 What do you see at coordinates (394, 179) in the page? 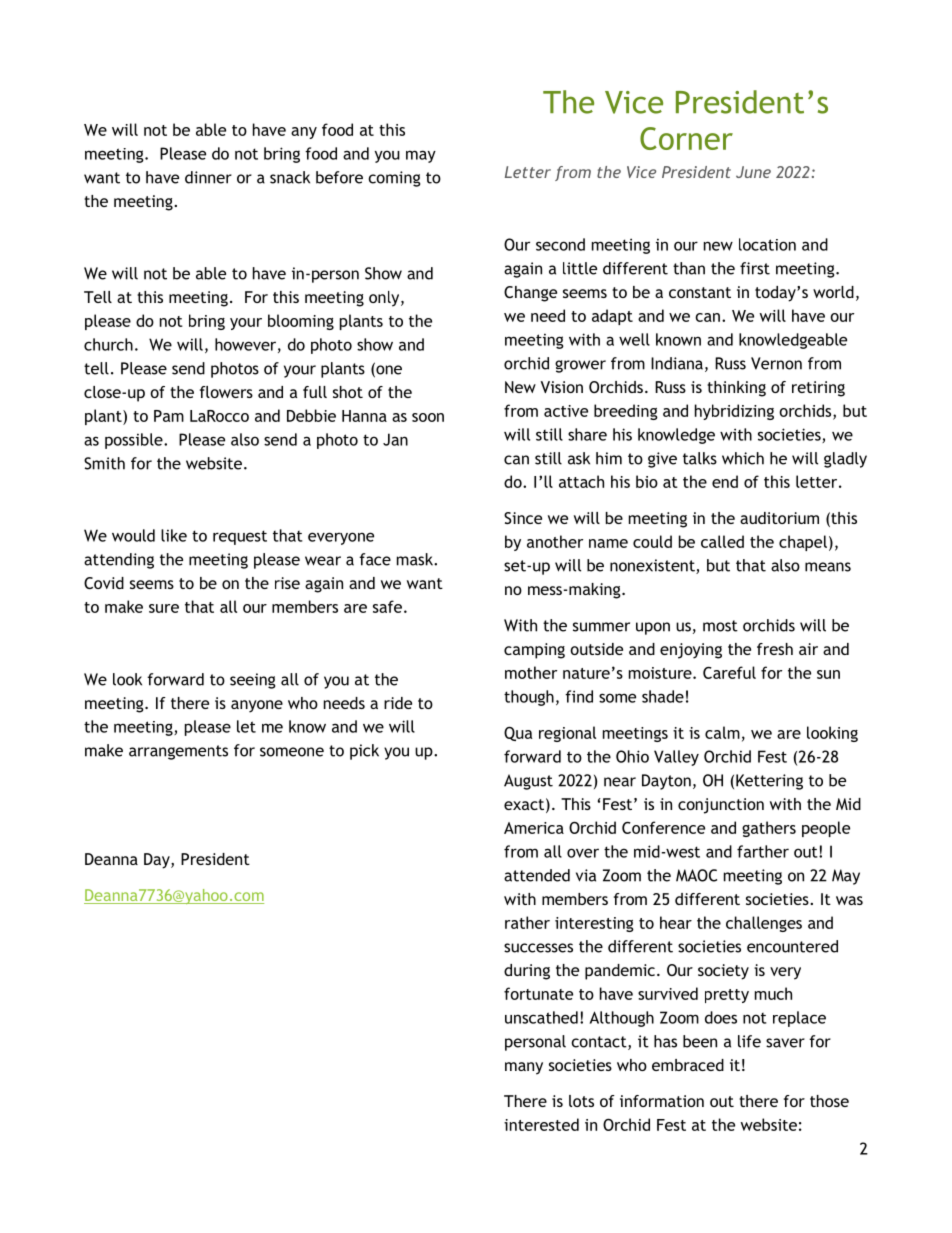
I see `coming` at bounding box center [394, 179].
